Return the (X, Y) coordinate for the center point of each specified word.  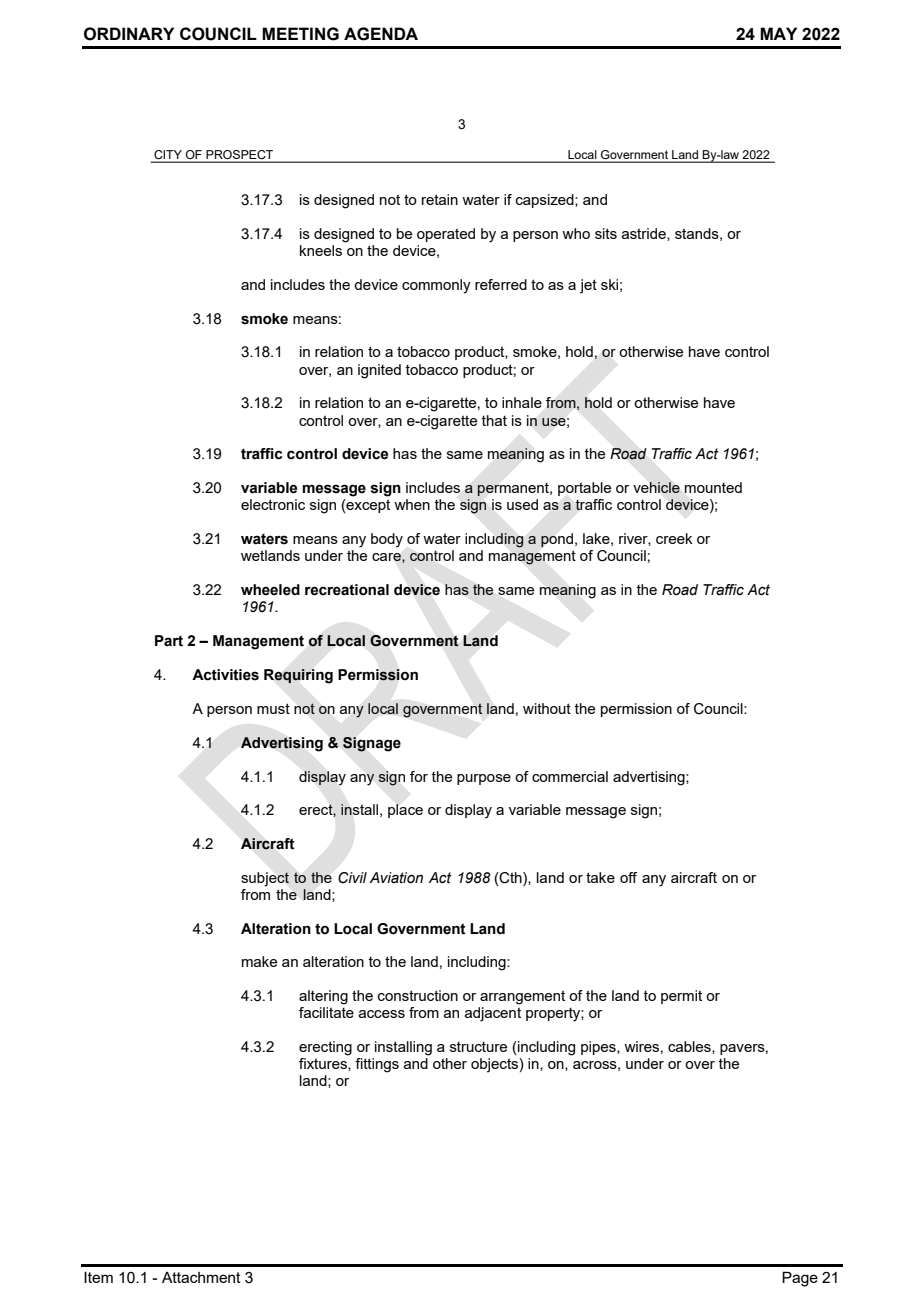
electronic (273, 504)
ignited (379, 371)
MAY (778, 33)
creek (674, 538)
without (547, 708)
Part (169, 641)
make (259, 961)
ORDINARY (129, 34)
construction (418, 995)
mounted (713, 487)
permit (681, 997)
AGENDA (381, 34)
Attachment (201, 1277)
